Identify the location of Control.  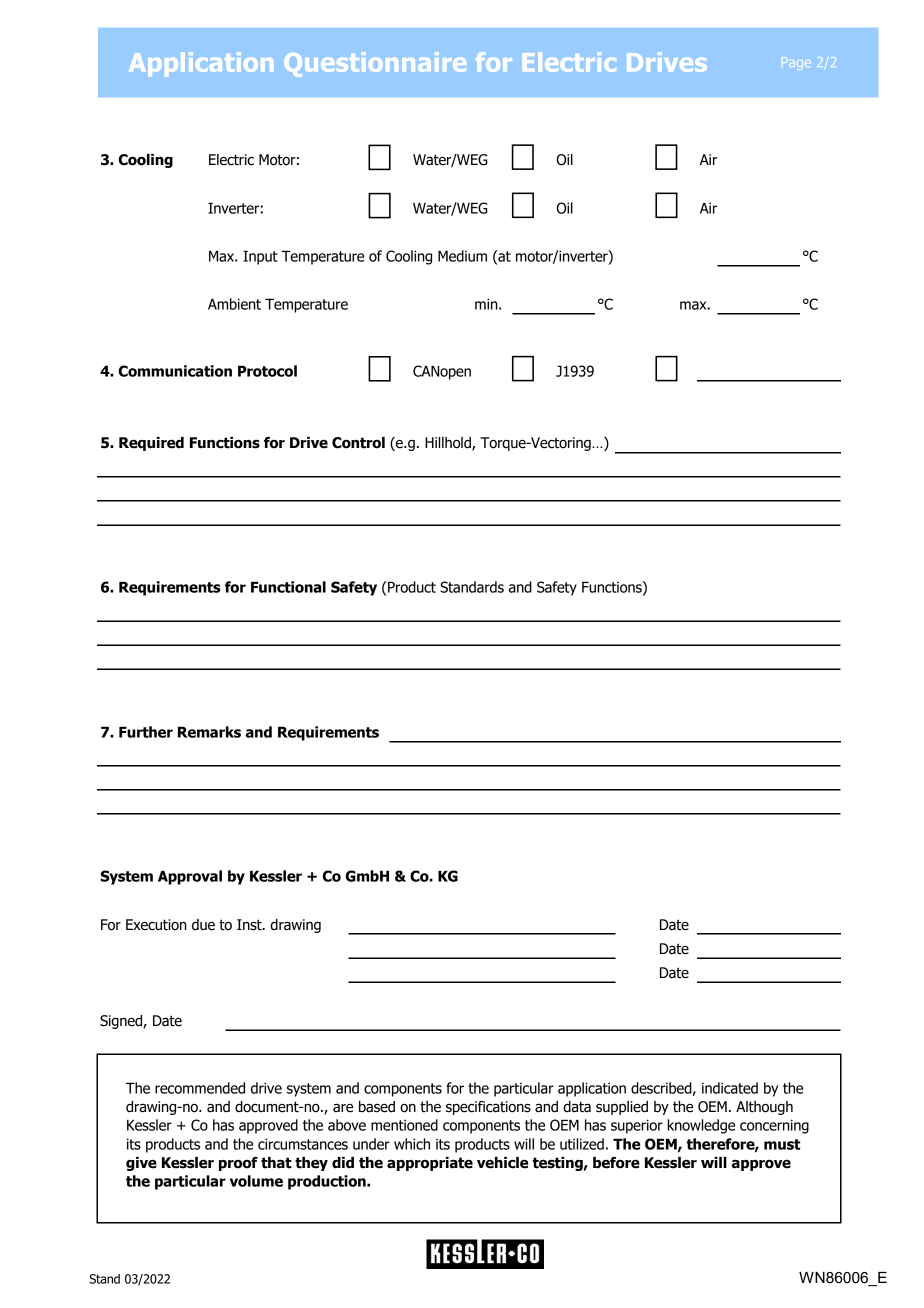
(358, 443).
